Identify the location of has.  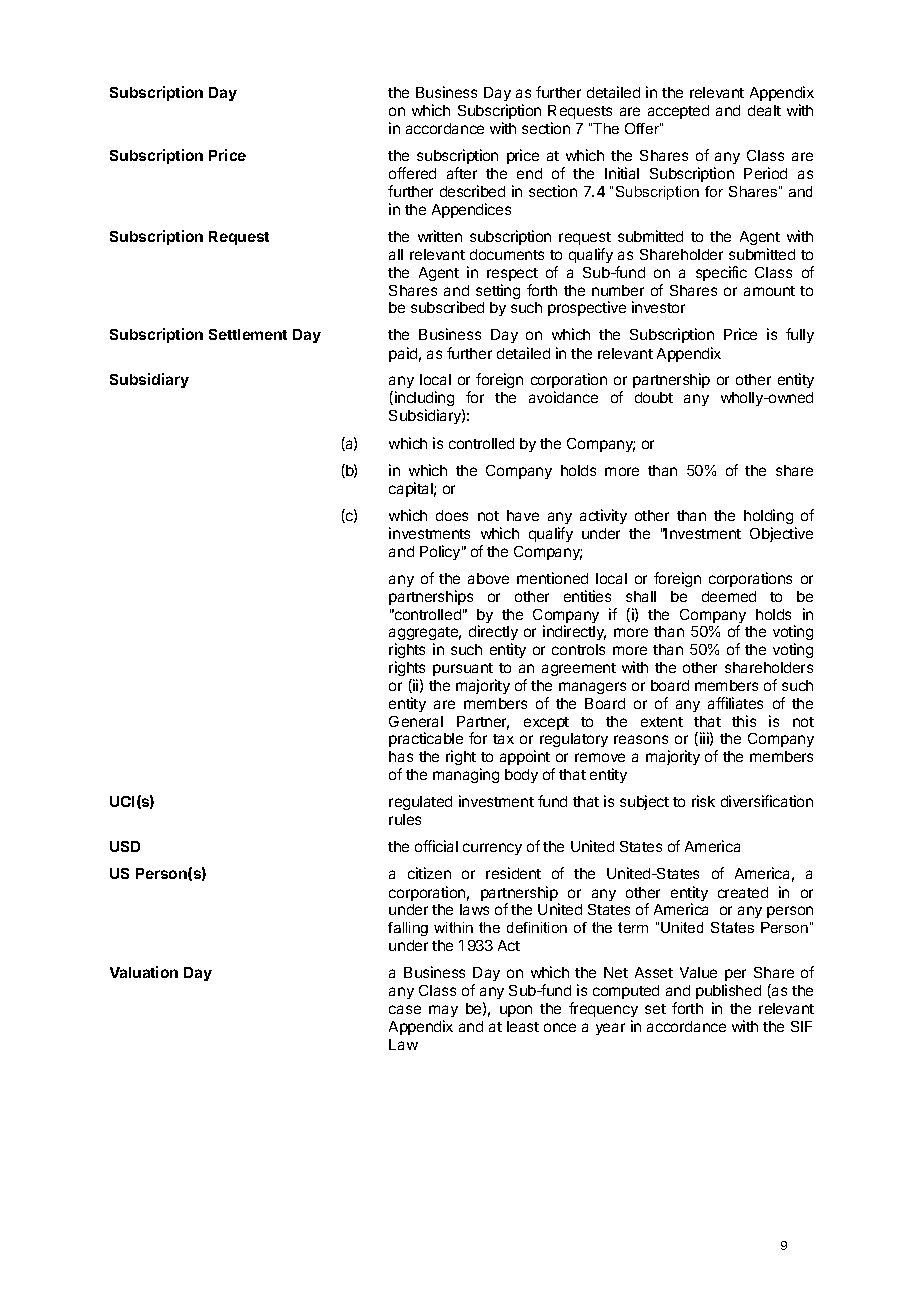
(401, 756).
